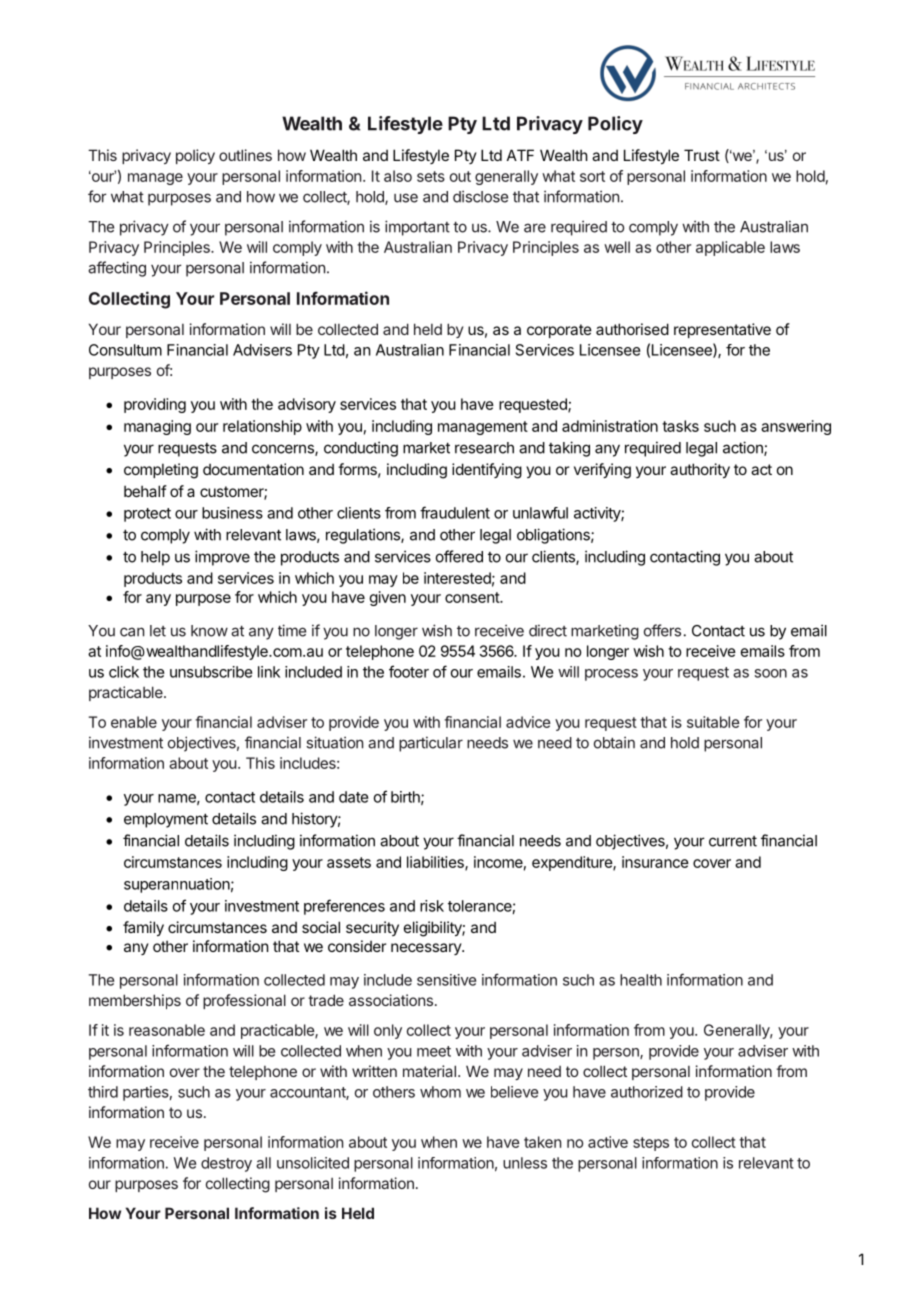  What do you see at coordinates (427, 949) in the page?
I see `necessary` at bounding box center [427, 949].
